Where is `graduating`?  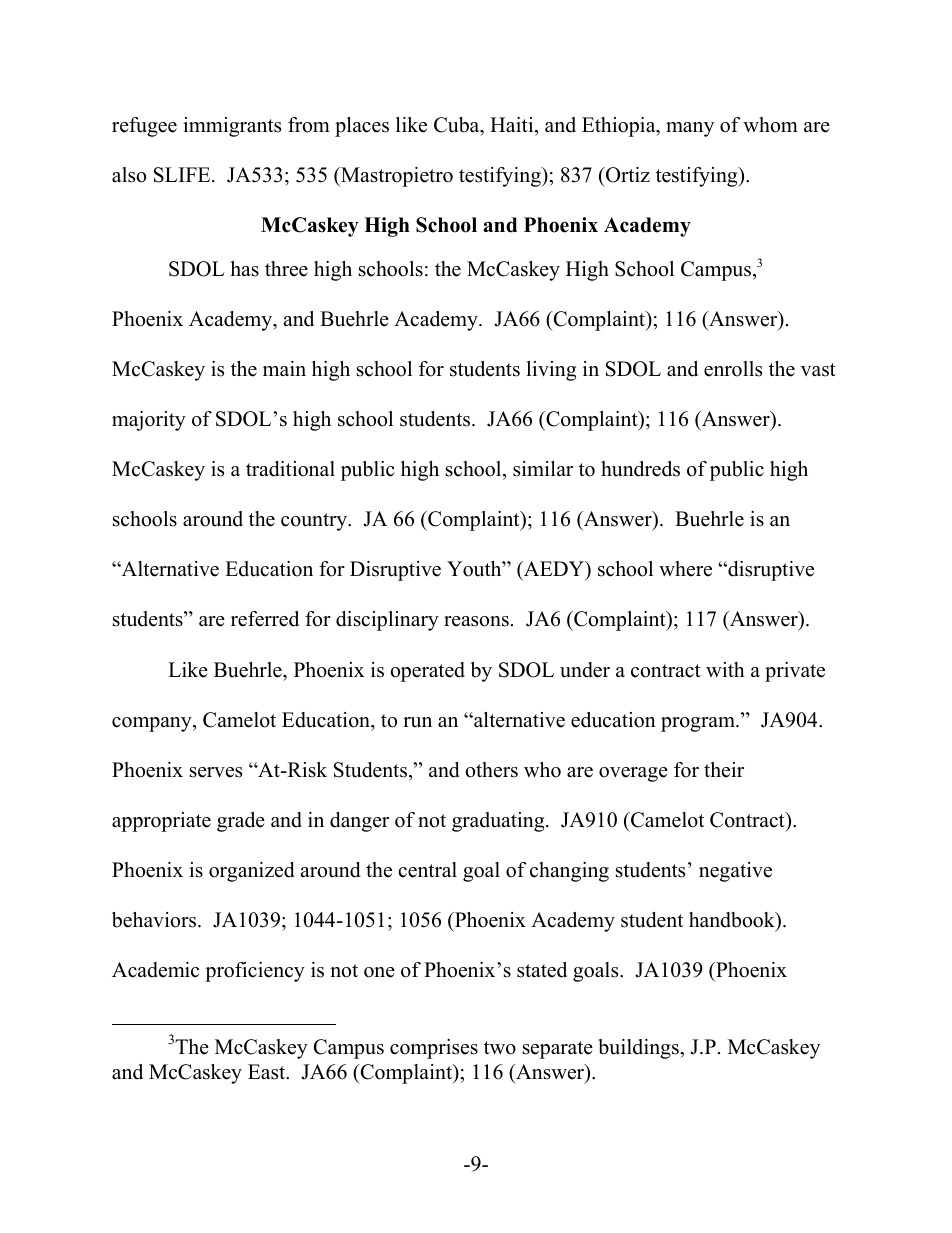
graduating is located at coordinates (499, 822).
